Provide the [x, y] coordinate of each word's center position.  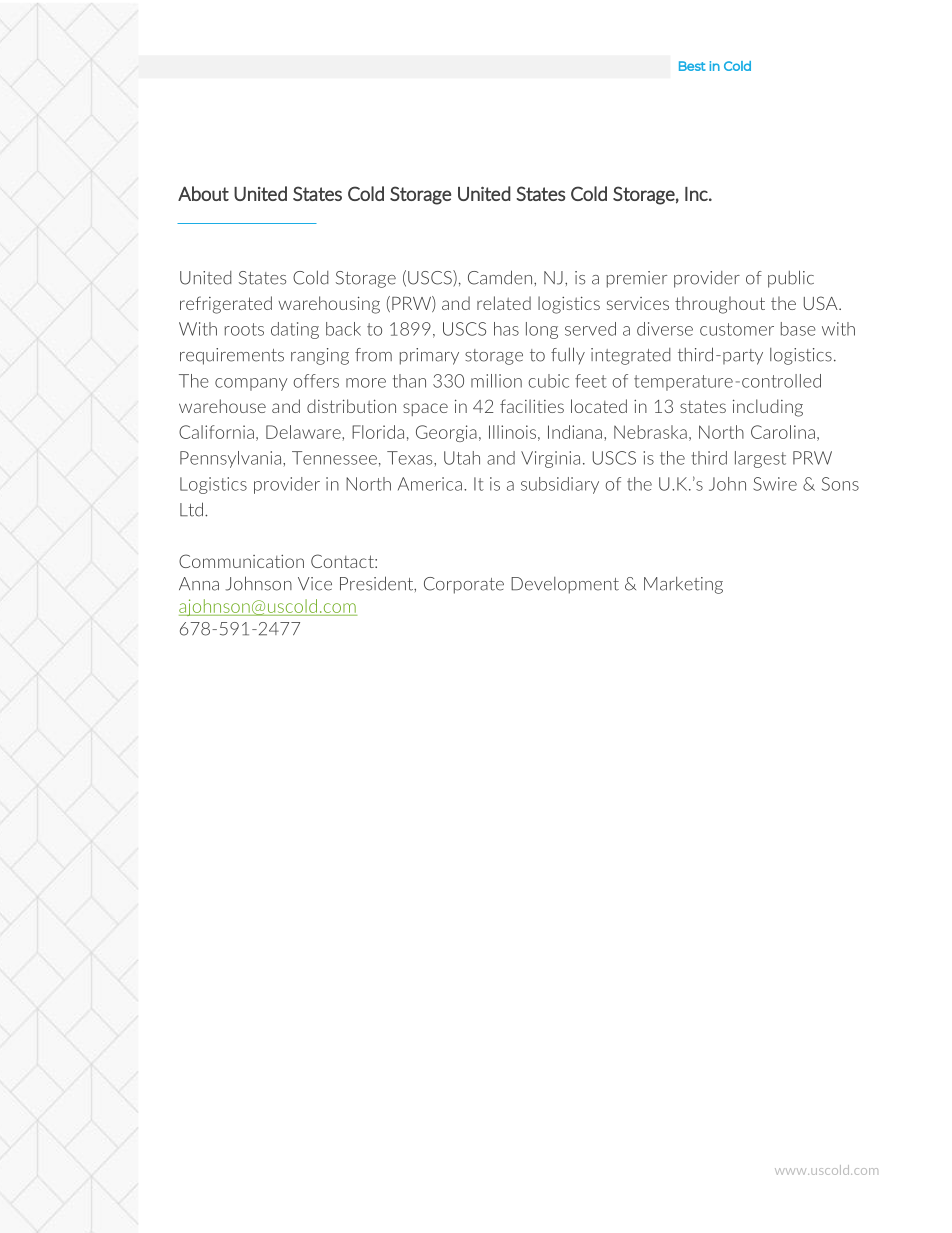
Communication [241, 561]
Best [692, 66]
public [791, 279]
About [203, 193]
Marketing [683, 585]
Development [565, 585]
